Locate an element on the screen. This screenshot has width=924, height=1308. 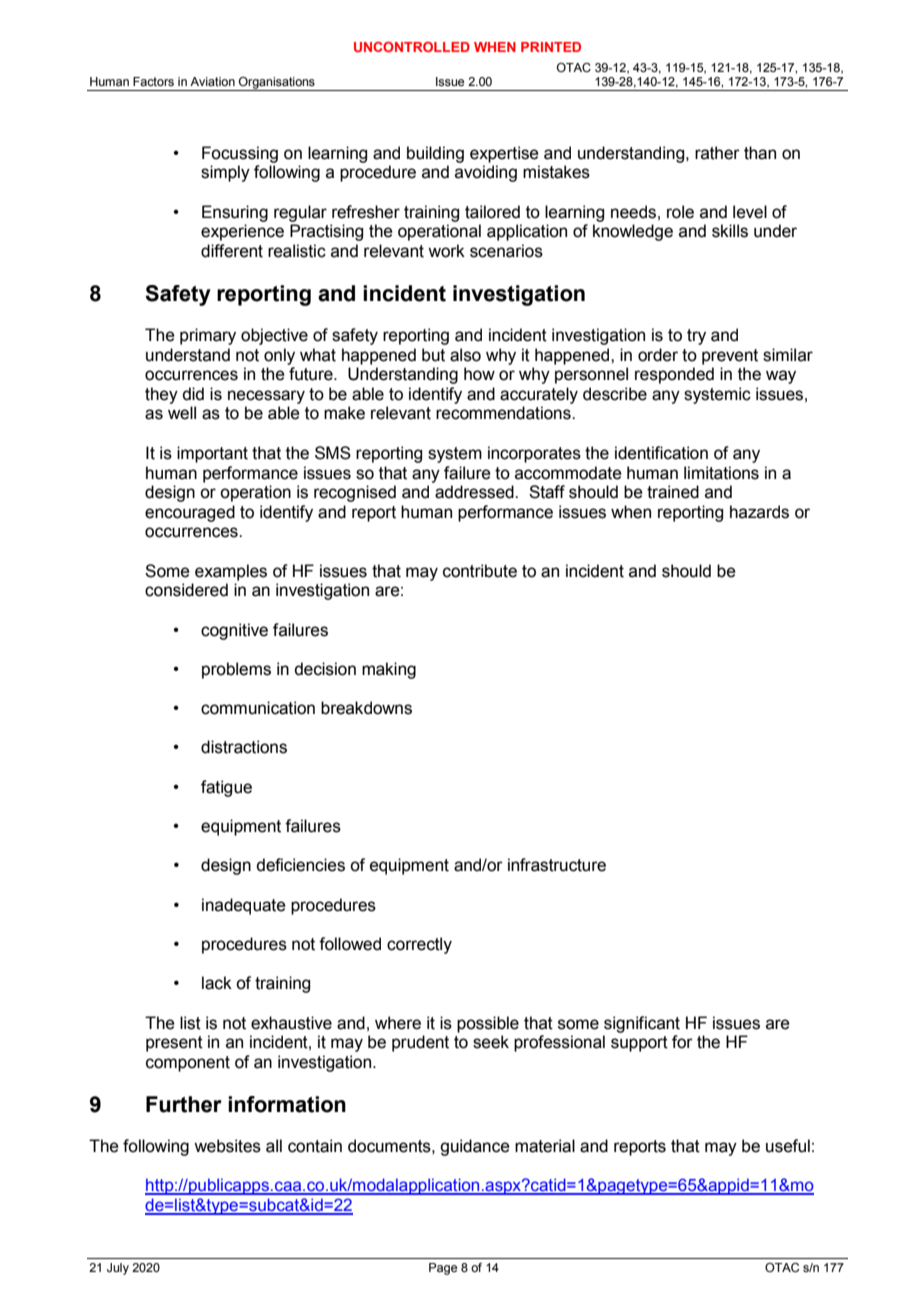
guidance is located at coordinates (475, 1147).
